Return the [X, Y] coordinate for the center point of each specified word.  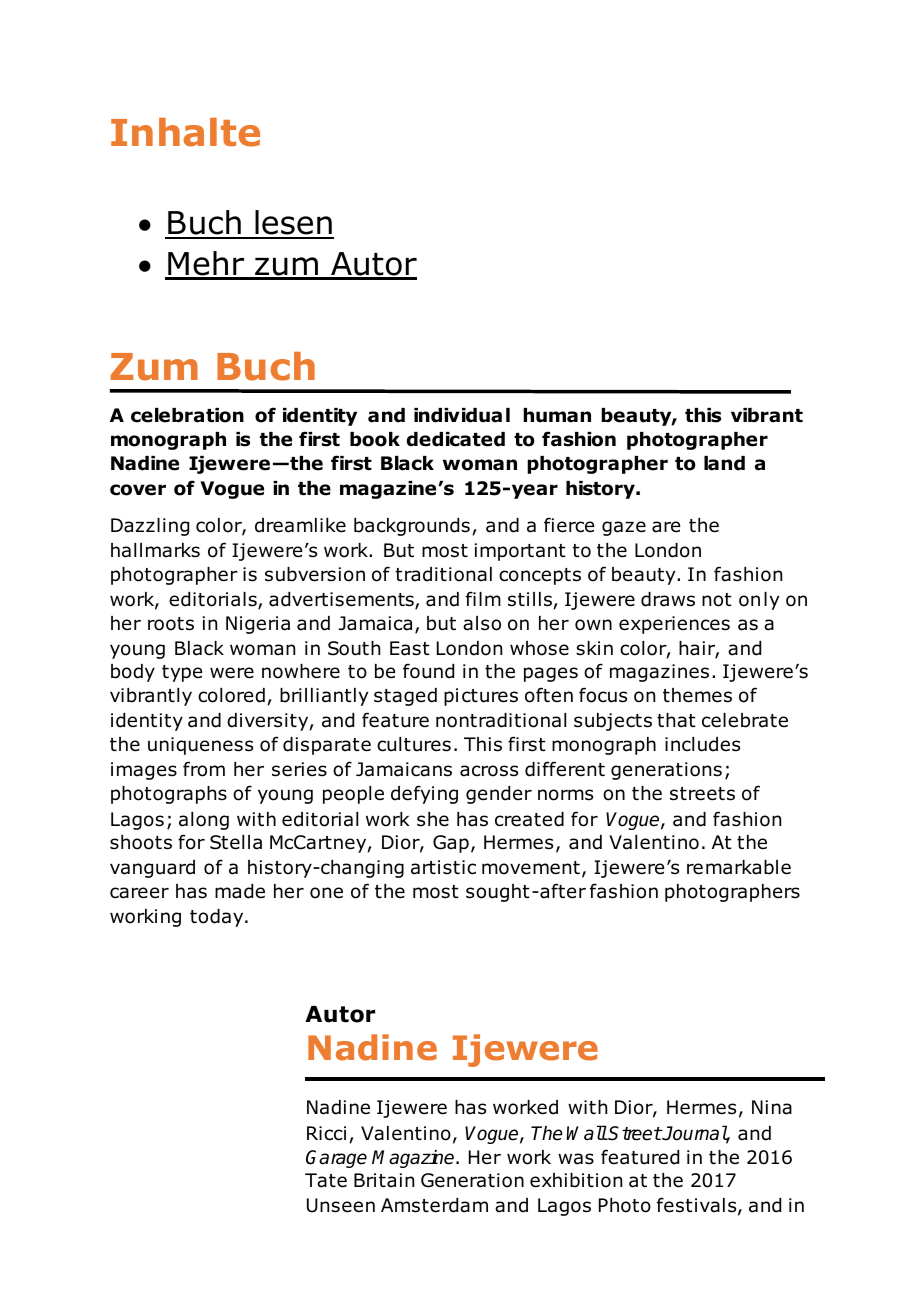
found [428, 671]
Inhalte [185, 132]
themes [697, 695]
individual [462, 415]
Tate [326, 1180]
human [557, 415]
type [182, 673]
